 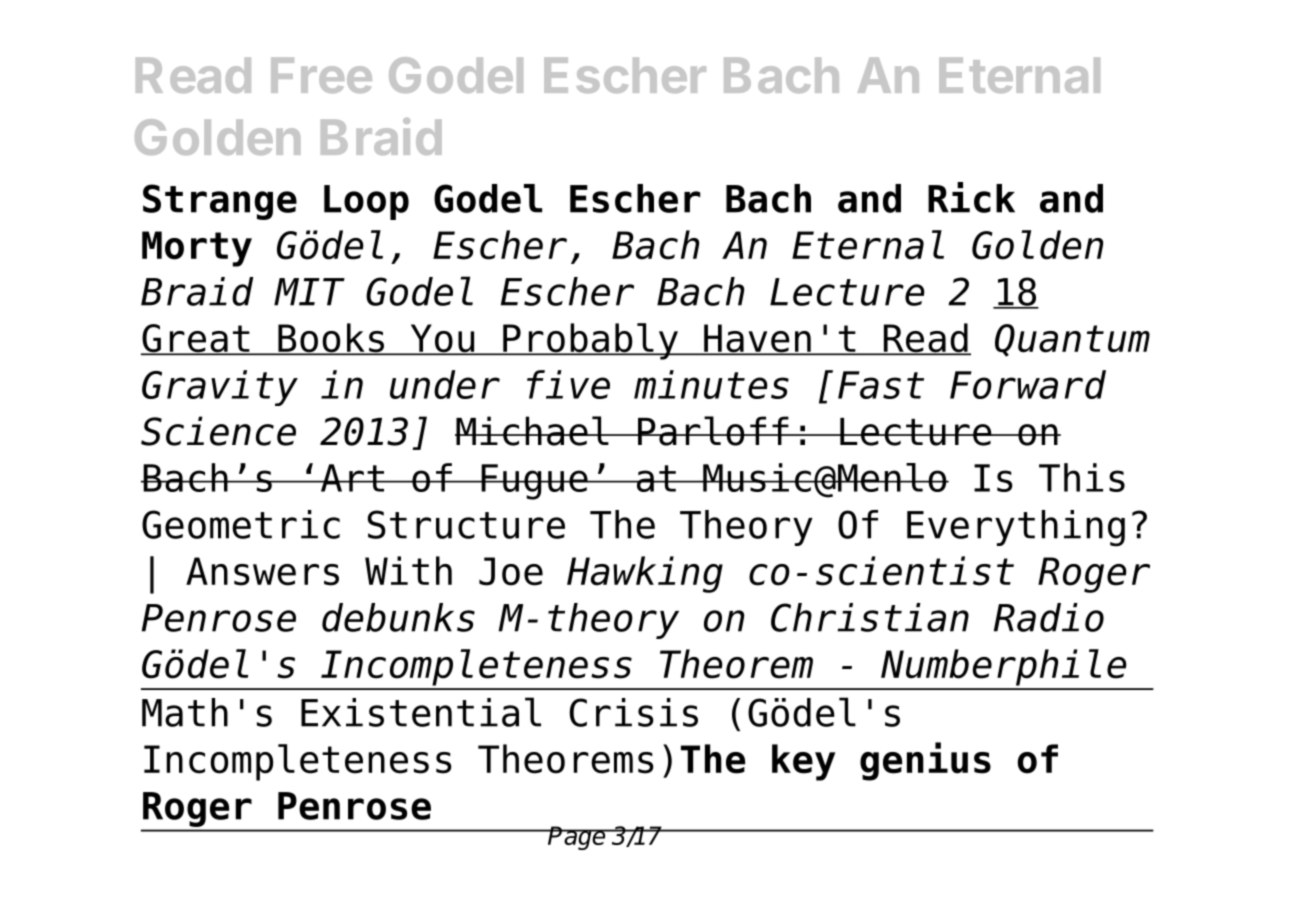 I want to click on Existential, so click(x=421, y=712).
